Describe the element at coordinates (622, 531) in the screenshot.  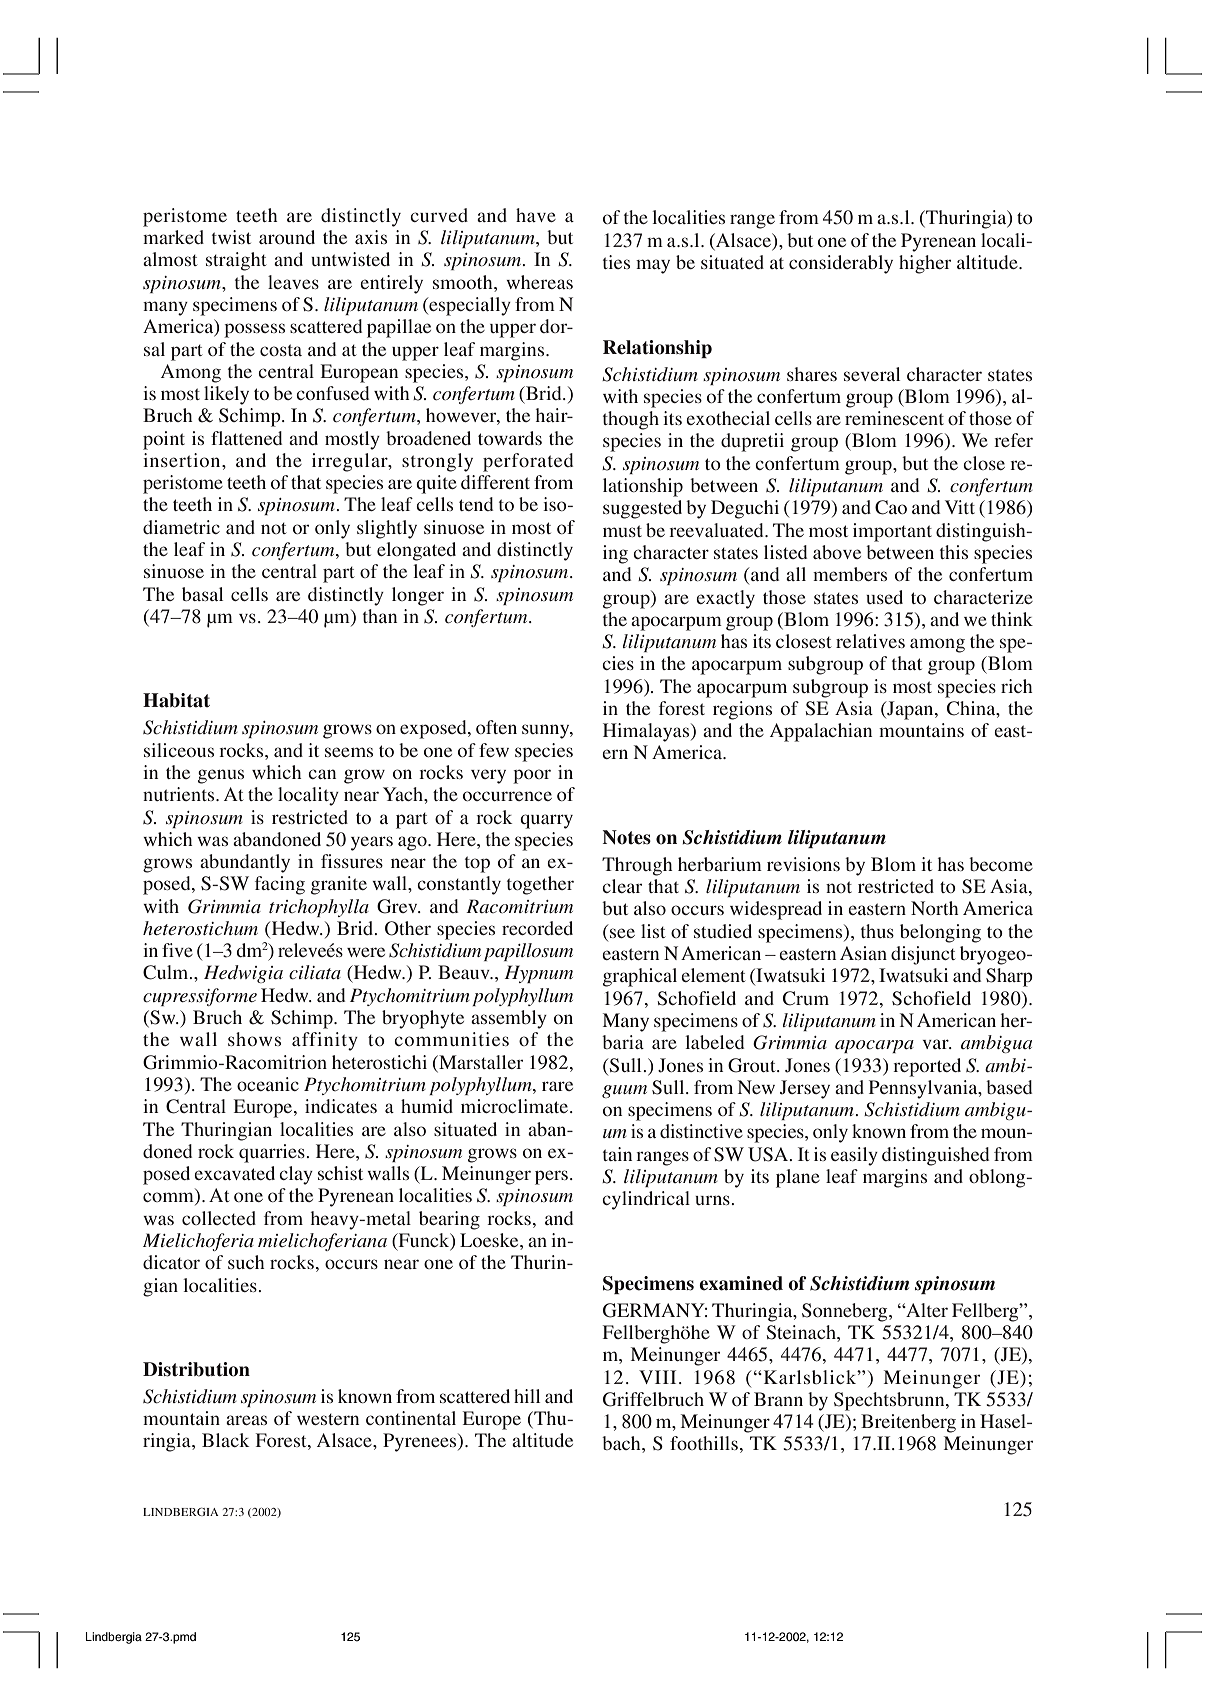
I see `must` at that location.
